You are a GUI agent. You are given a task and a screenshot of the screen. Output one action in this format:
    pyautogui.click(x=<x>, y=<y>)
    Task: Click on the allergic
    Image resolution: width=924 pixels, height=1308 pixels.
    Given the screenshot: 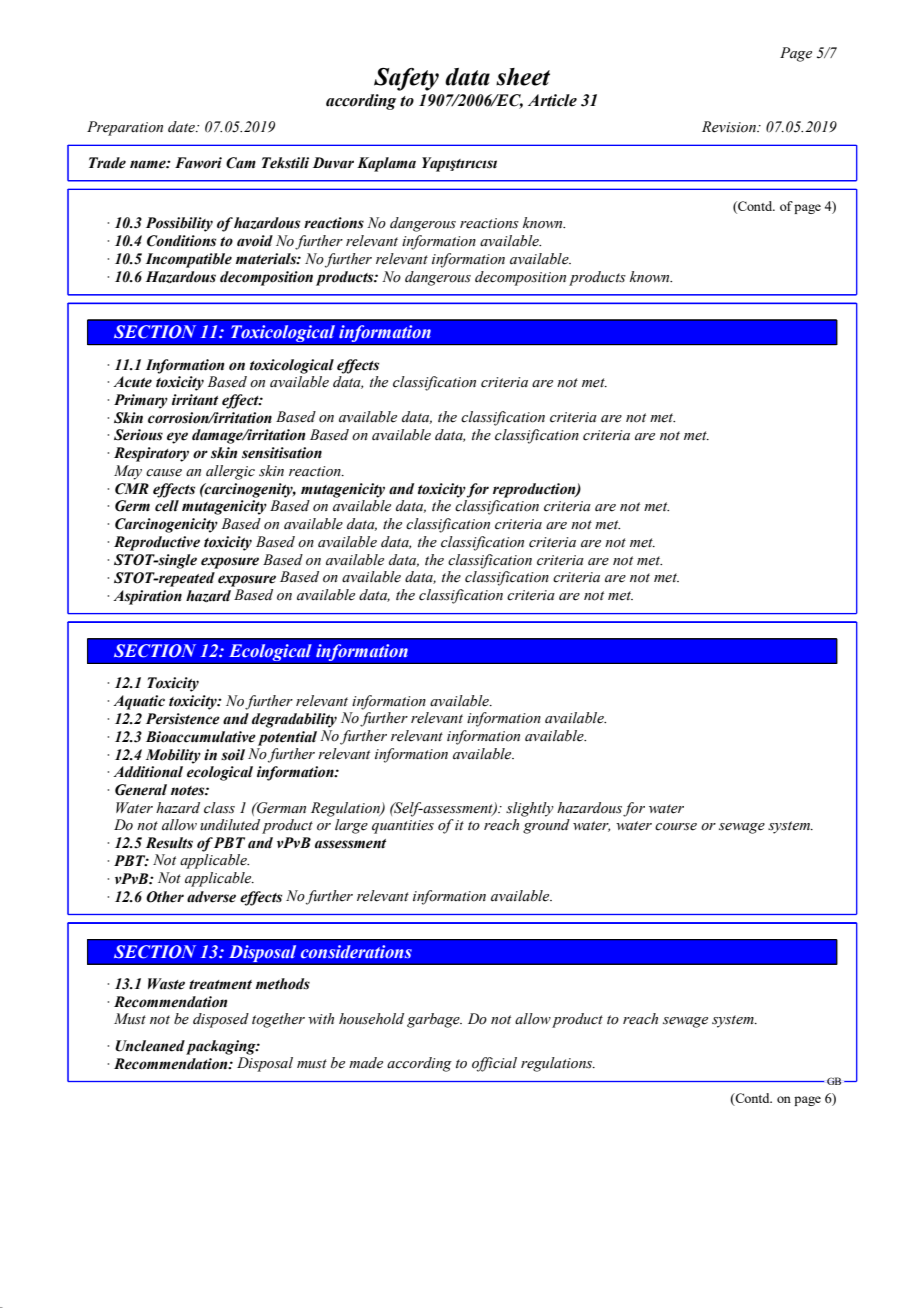 What is the action you would take?
    pyautogui.click(x=230, y=472)
